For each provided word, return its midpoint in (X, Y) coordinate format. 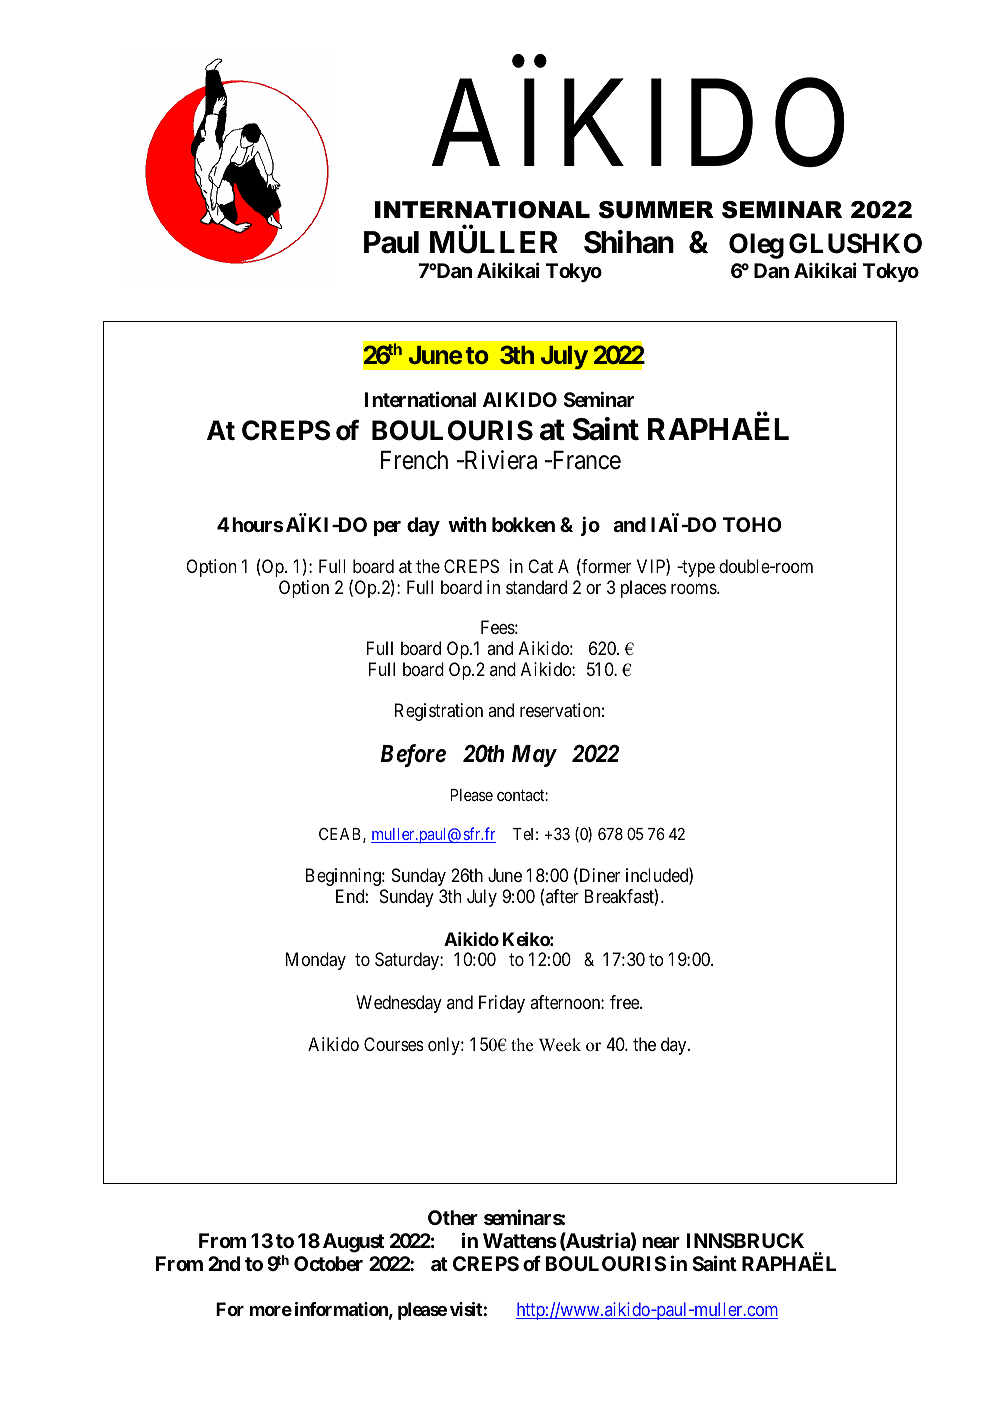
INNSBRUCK (745, 1240)
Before (413, 755)
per (387, 528)
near (661, 1242)
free (625, 1002)
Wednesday (399, 1004)
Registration (439, 712)
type (697, 568)
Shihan (629, 242)
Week (560, 1045)
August (353, 1243)
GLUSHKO (855, 243)
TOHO (752, 524)
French (414, 460)
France (585, 460)
